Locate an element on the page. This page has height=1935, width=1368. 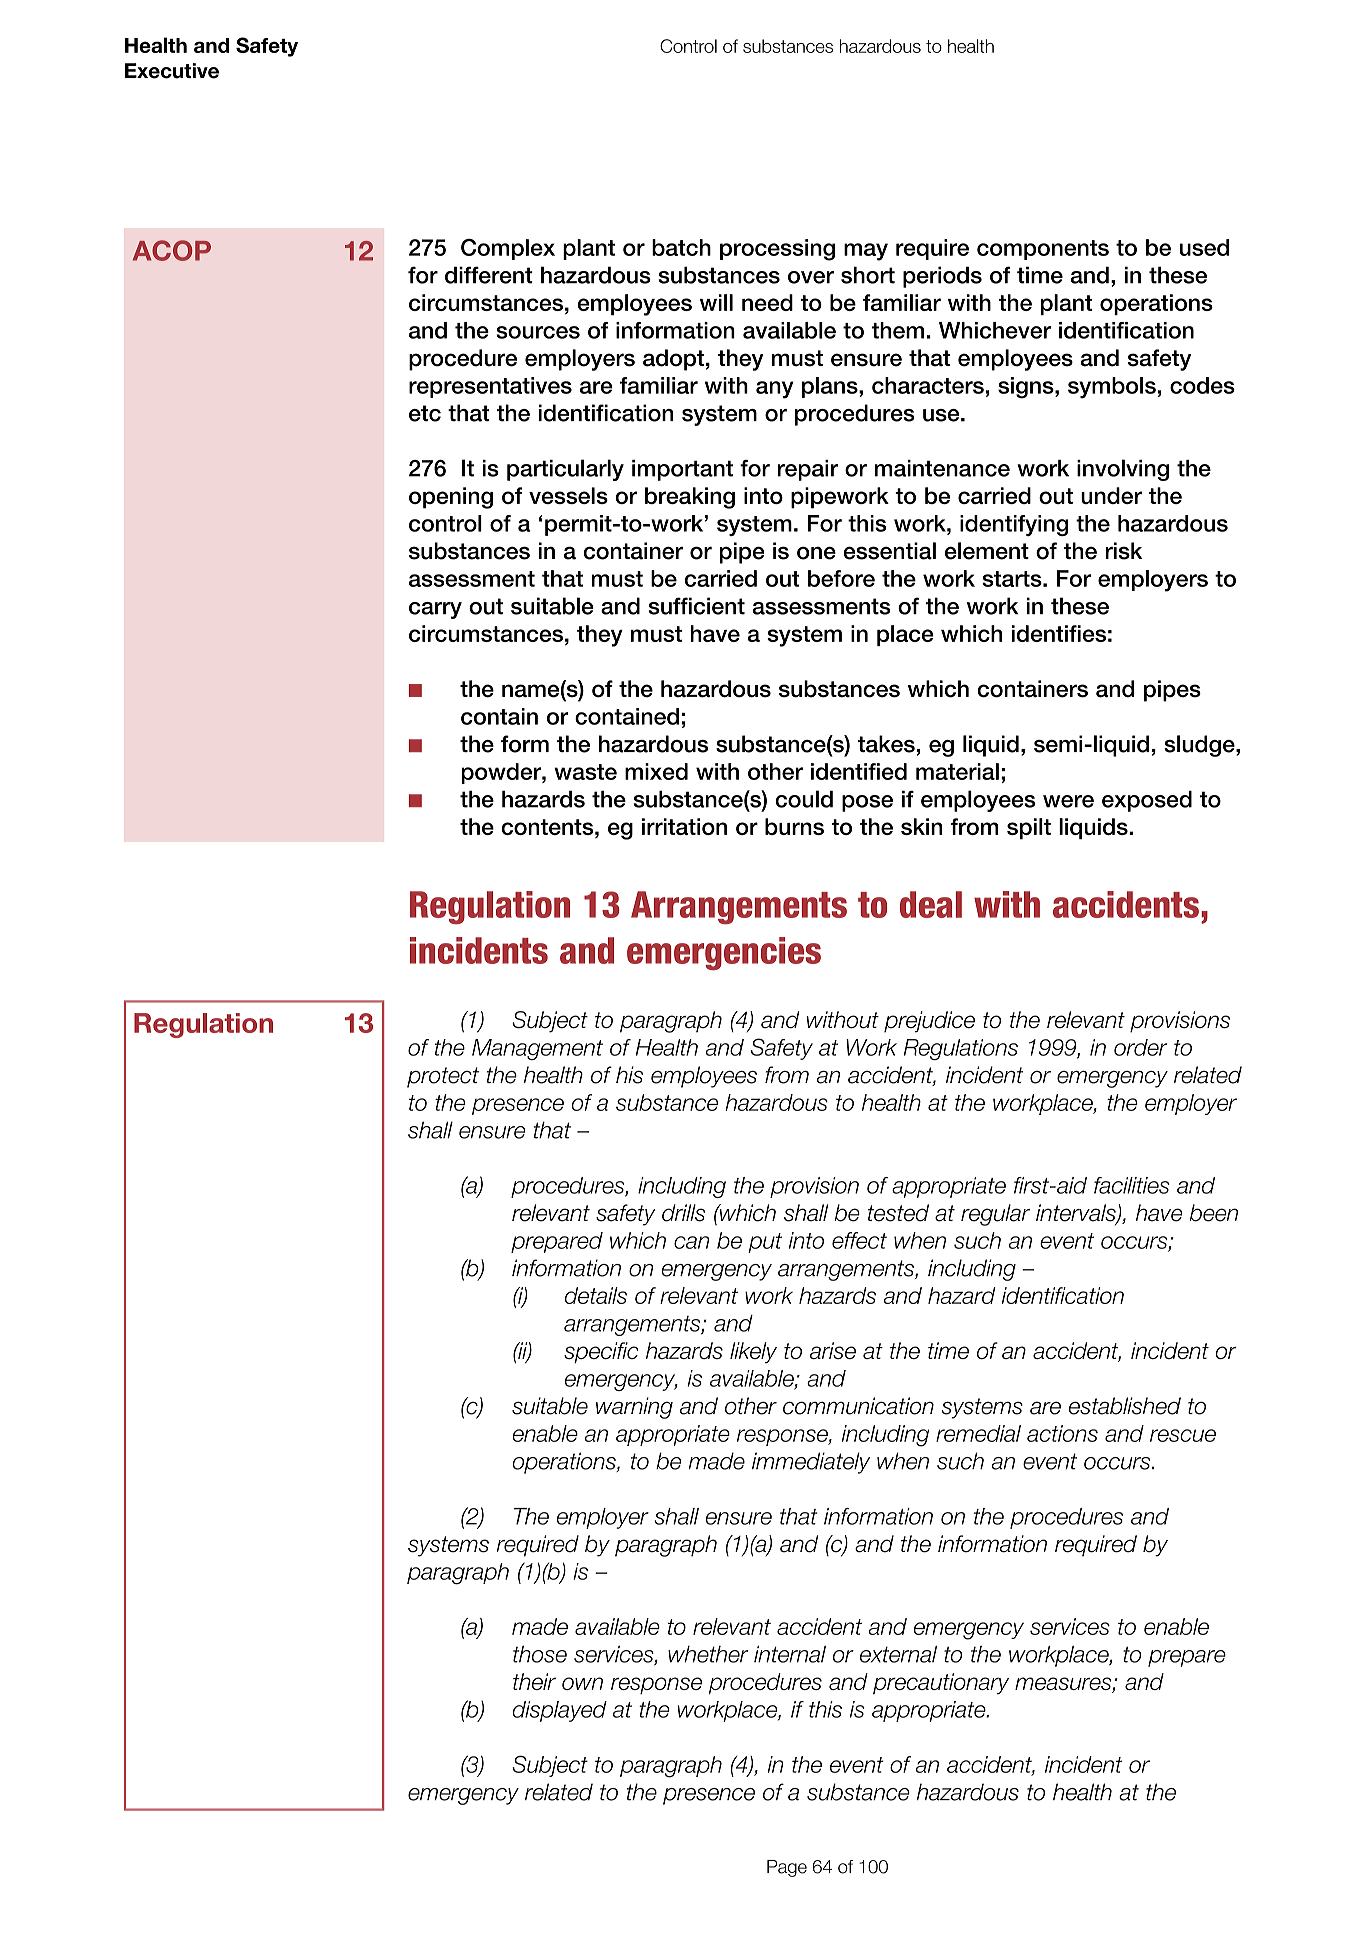
batch is located at coordinates (681, 247).
